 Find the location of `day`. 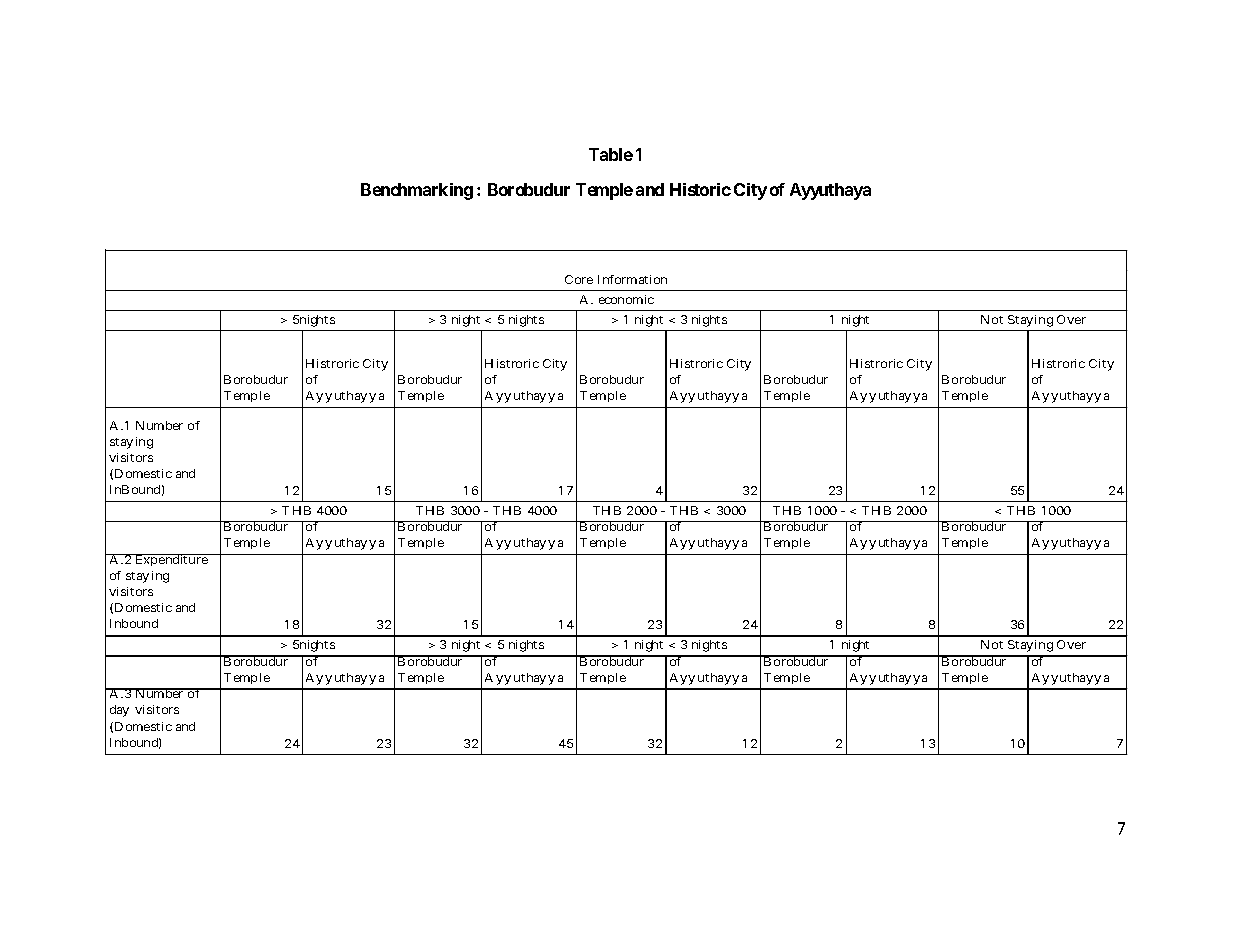

day is located at coordinates (119, 711).
